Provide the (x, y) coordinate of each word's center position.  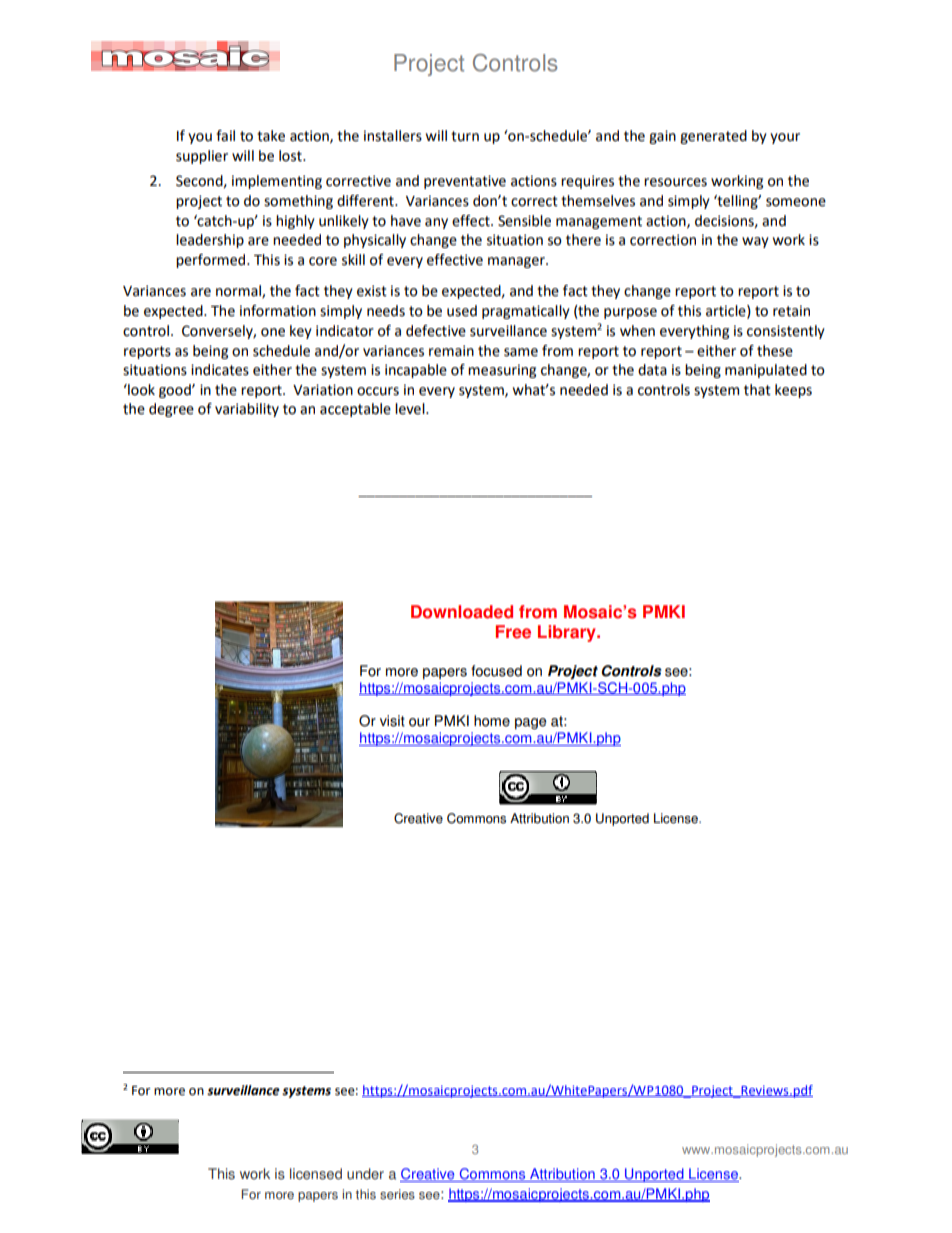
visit (392, 721)
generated (713, 137)
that (757, 390)
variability (247, 410)
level (411, 409)
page (530, 723)
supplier (202, 157)
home (492, 721)
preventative (465, 182)
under (365, 1174)
